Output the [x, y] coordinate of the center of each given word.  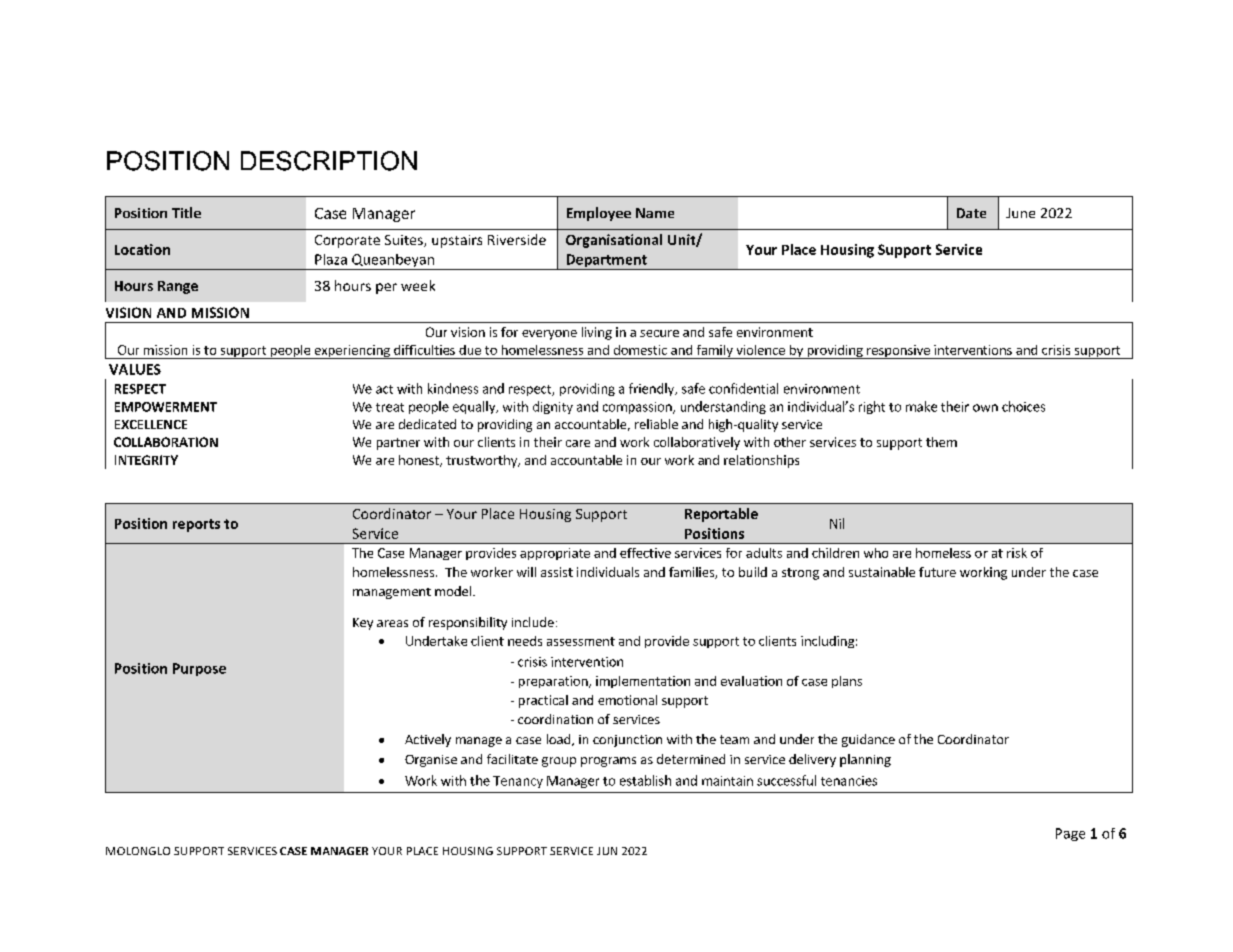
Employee [599, 214]
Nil [837, 523]
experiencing [352, 352]
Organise [431, 761]
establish [645, 780]
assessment [581, 641]
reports [196, 525]
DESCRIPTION [329, 161]
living [597, 333]
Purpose [199, 669]
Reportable [721, 515]
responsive [898, 352]
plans [847, 682]
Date [971, 213]
